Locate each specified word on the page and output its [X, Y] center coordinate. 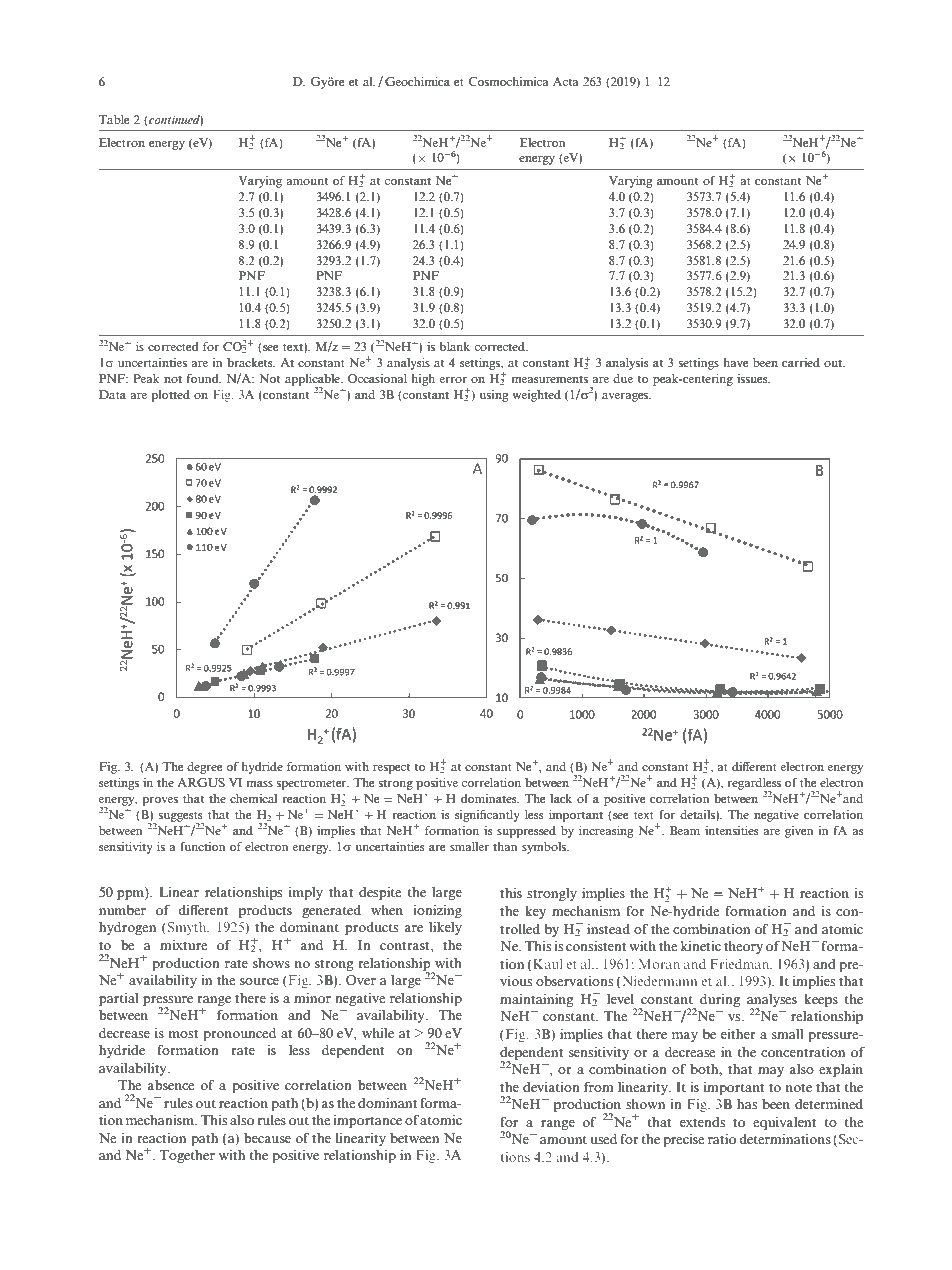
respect [391, 768]
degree [204, 768]
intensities [732, 830]
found [204, 378]
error [453, 380]
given [799, 832]
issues [753, 378]
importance [367, 1121]
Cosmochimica [508, 81]
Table [114, 119]
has [747, 1104]
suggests [181, 817]
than [505, 846]
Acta [566, 81]
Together [187, 1156]
